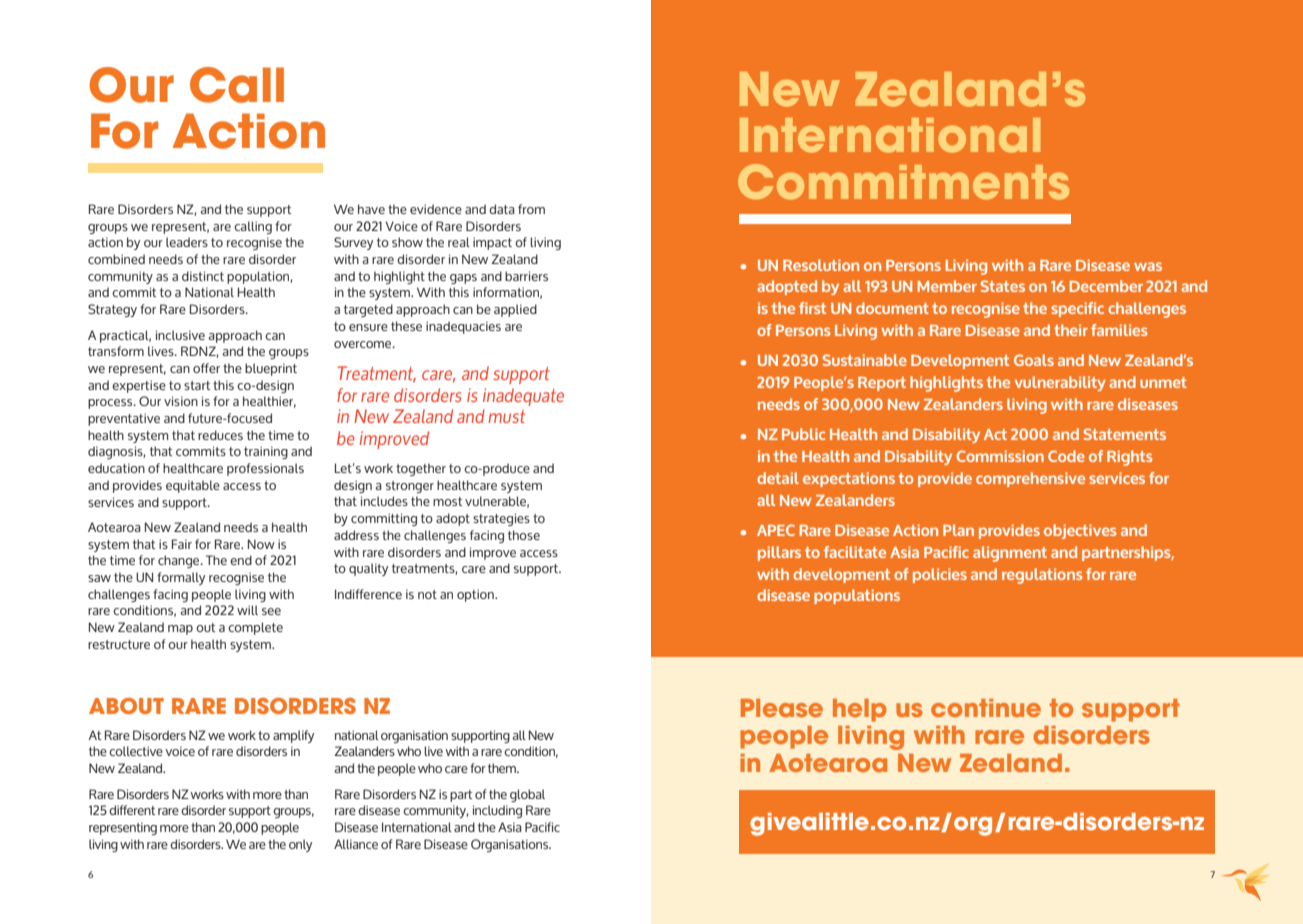 This screenshot has width=1303, height=924. What do you see at coordinates (187, 242) in the screenshot?
I see `leaders` at bounding box center [187, 242].
